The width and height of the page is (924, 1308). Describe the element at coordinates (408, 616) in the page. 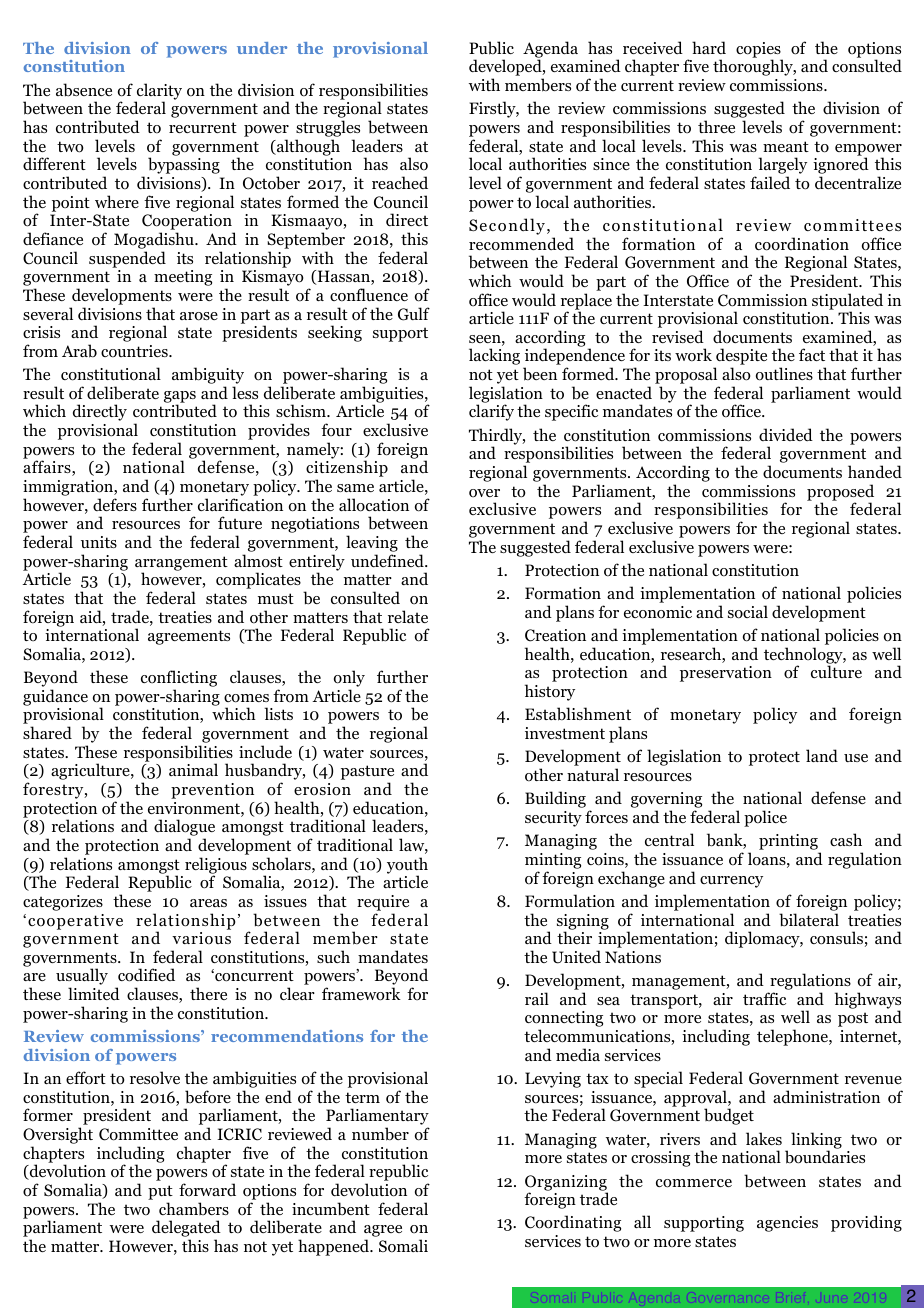

I see `relate` at that location.
